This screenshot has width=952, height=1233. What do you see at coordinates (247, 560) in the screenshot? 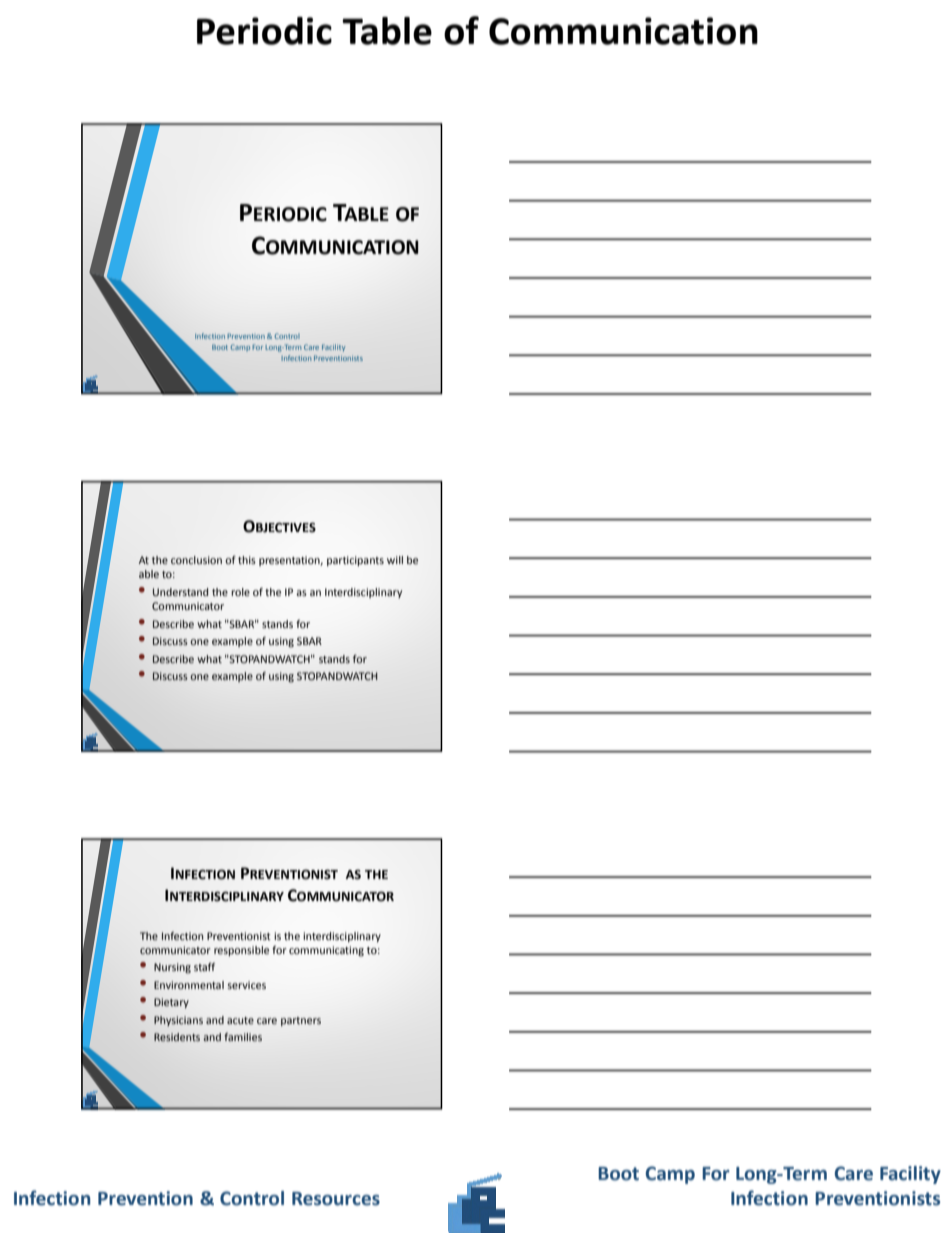
I see `this` at bounding box center [247, 560].
